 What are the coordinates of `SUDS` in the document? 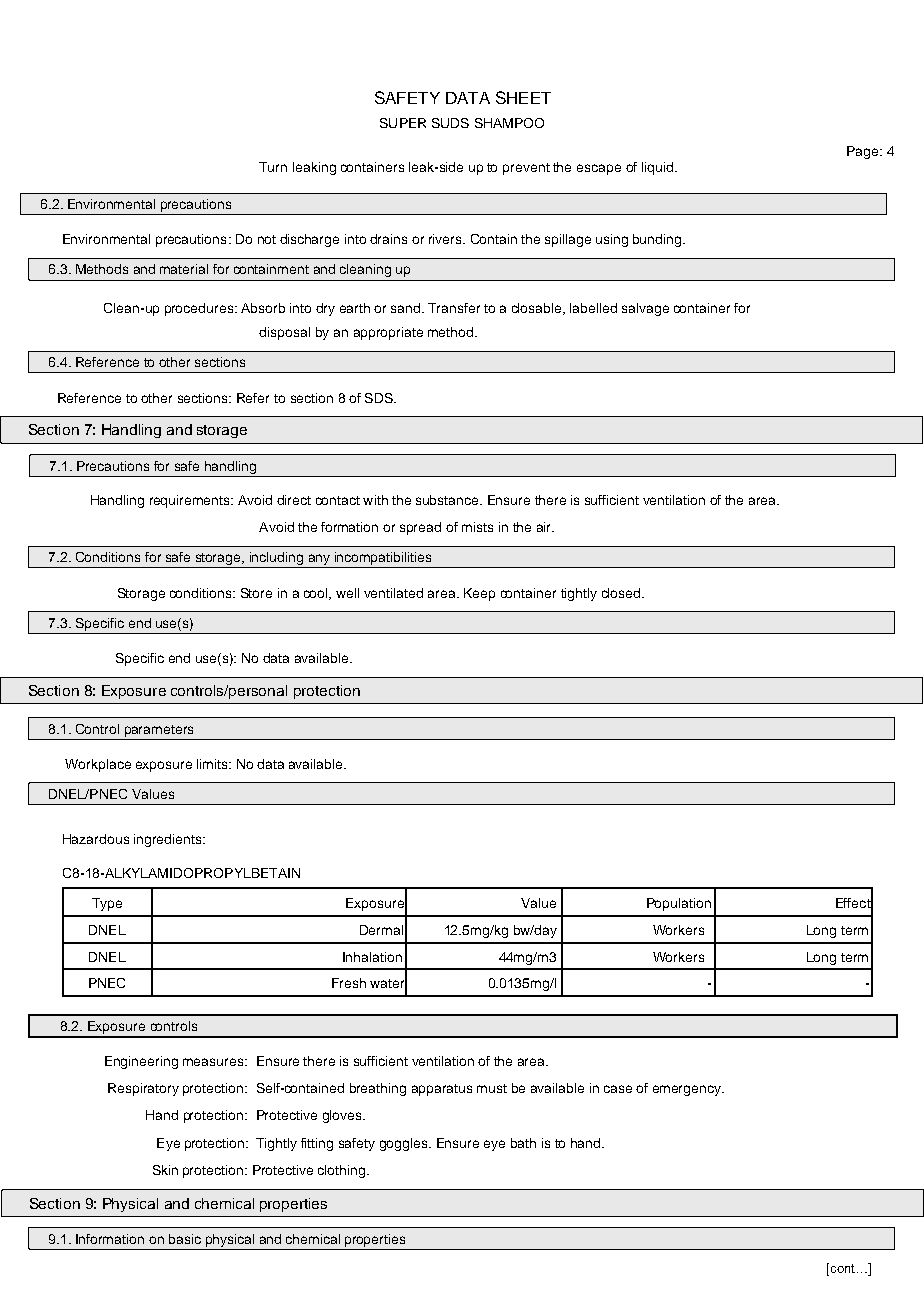 It's located at (450, 123).
